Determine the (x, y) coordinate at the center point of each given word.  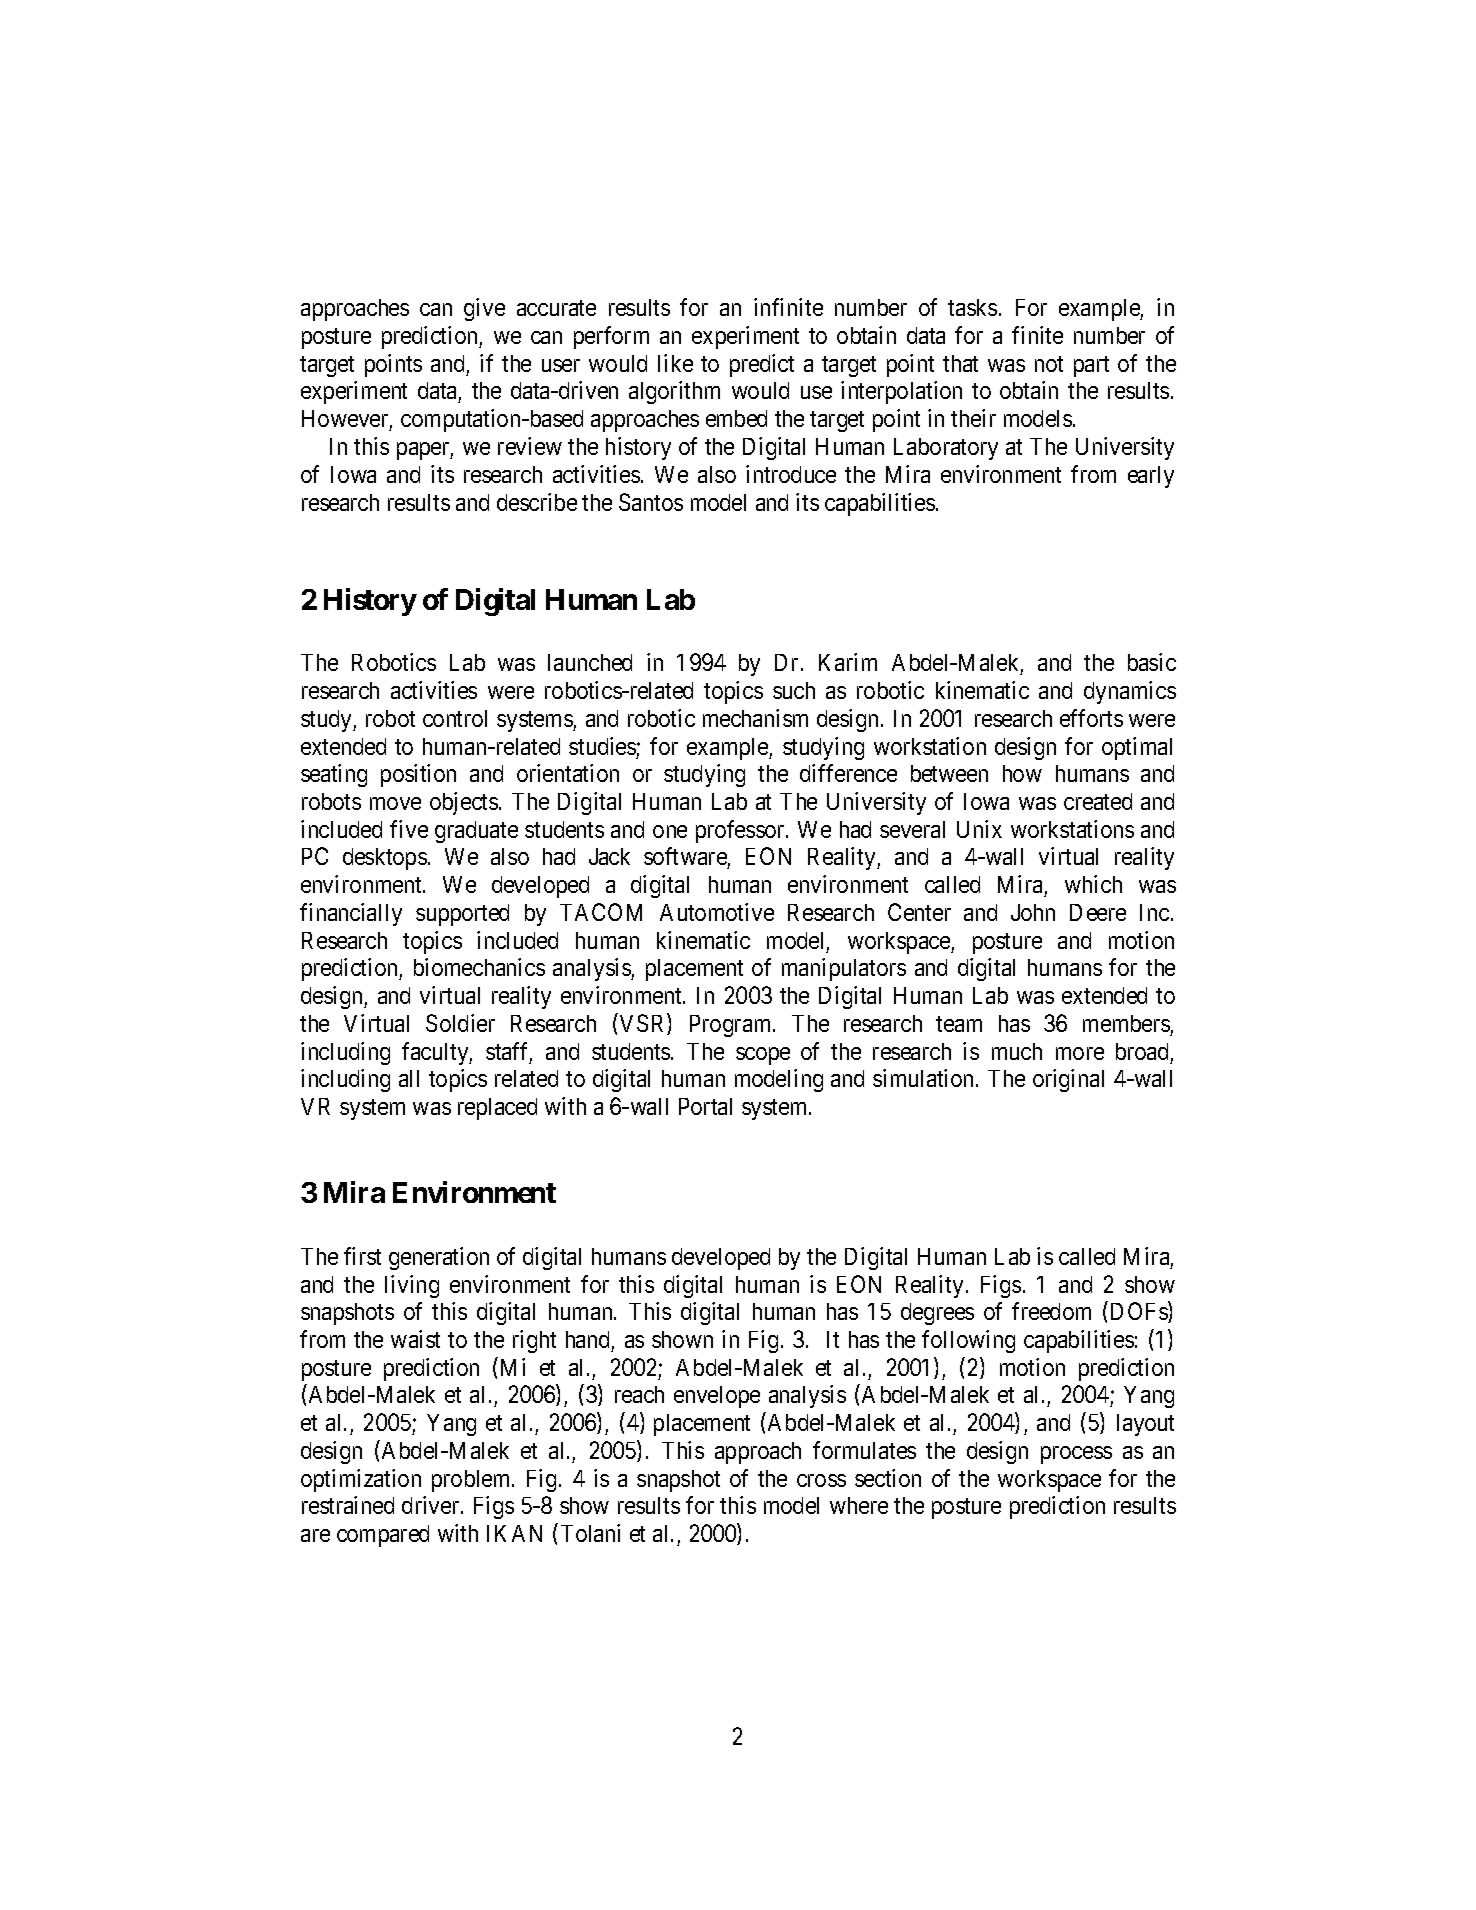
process (1076, 1455)
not (1049, 364)
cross (821, 1480)
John (1033, 912)
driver (432, 1505)
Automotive (717, 912)
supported (462, 915)
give (484, 309)
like (675, 363)
